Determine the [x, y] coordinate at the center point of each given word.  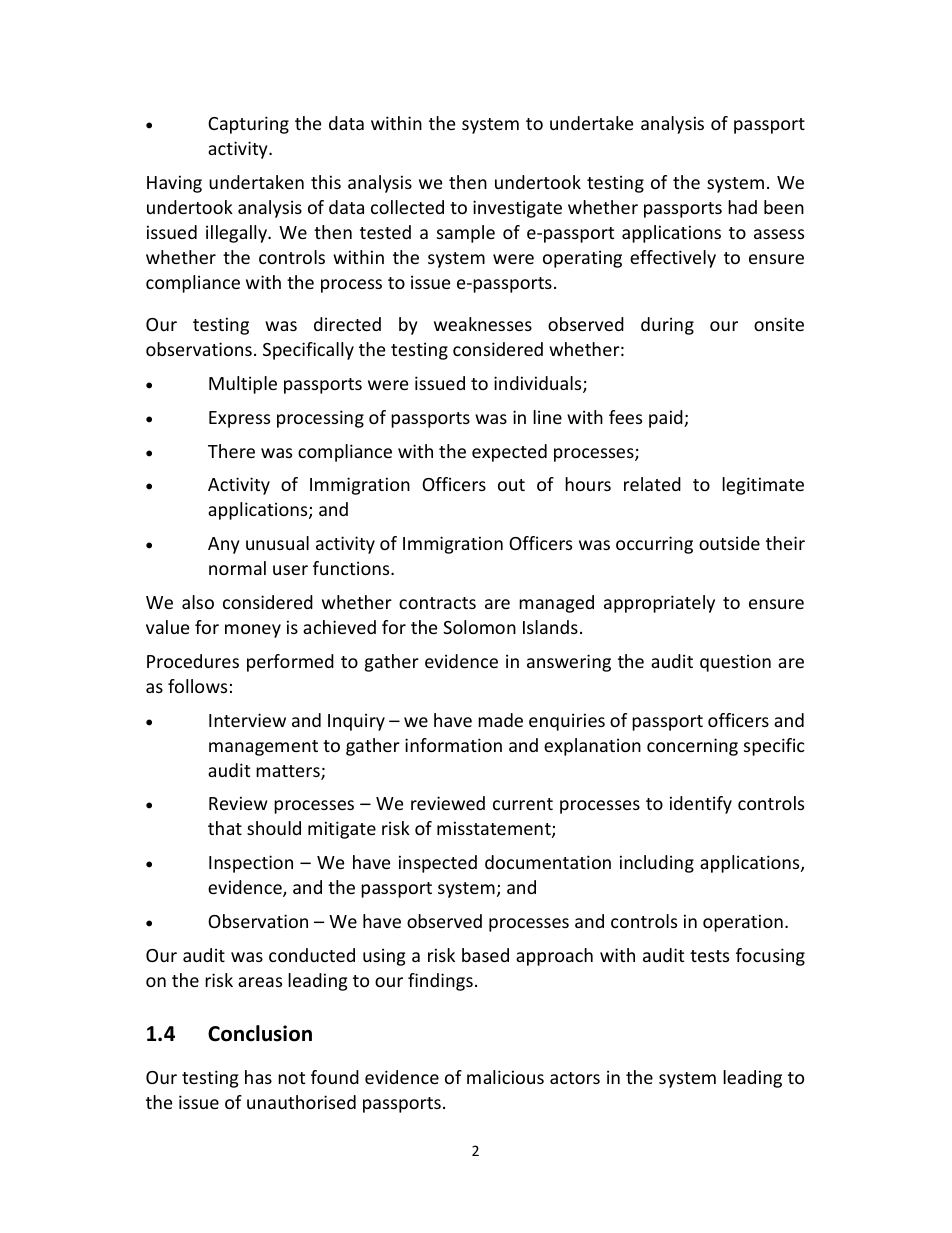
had [742, 207]
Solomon [479, 627]
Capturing [248, 125]
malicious [505, 1077]
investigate [517, 209]
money [253, 631]
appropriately [659, 604]
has [258, 1077]
